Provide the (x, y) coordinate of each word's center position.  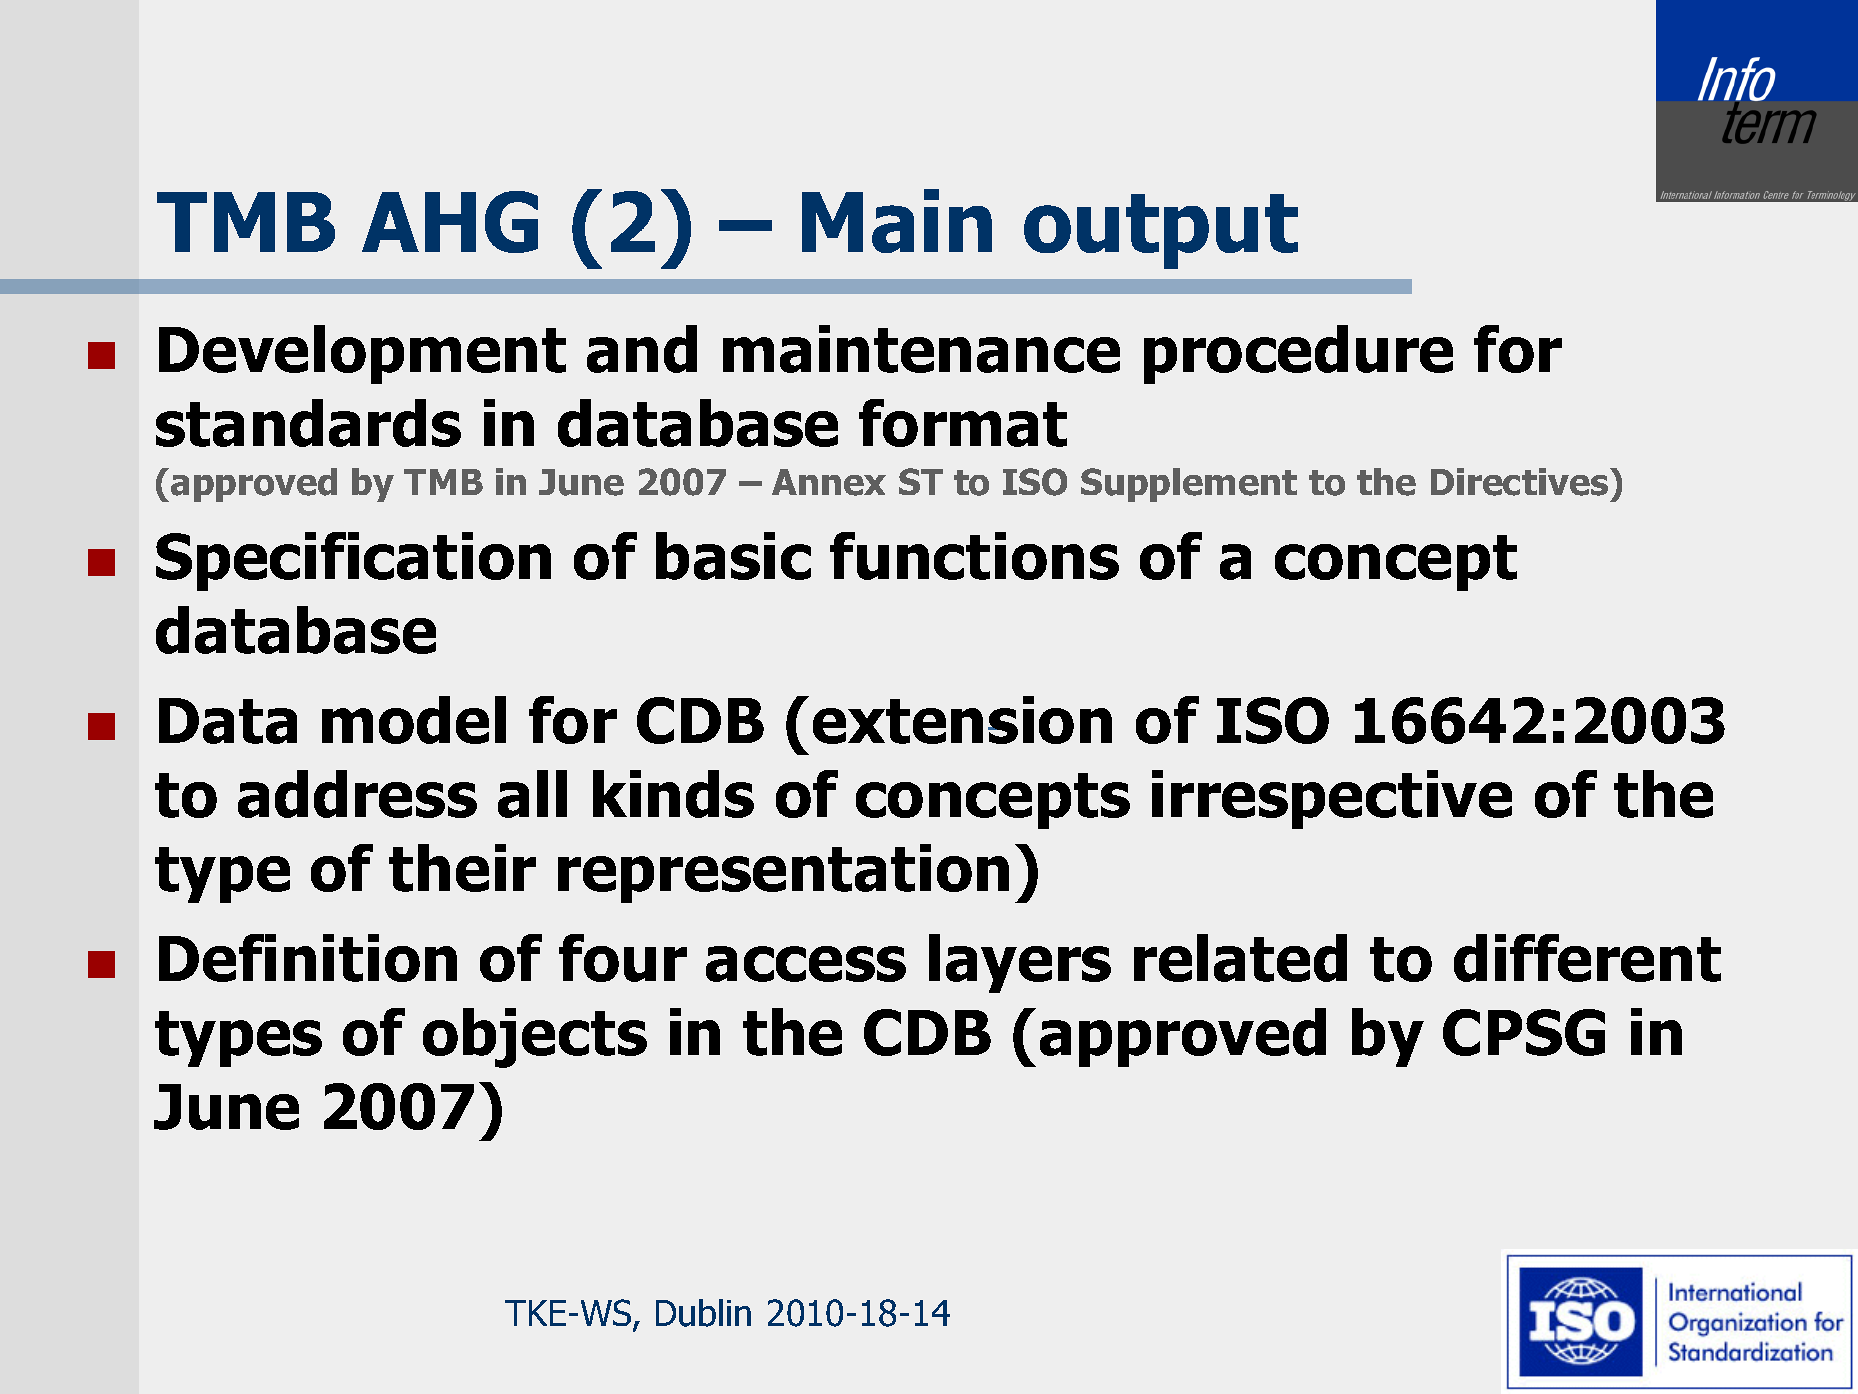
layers (1020, 963)
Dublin (703, 1313)
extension (962, 720)
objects (535, 1038)
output (1161, 231)
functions (974, 556)
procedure (1298, 354)
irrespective (1332, 799)
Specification (353, 561)
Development (362, 354)
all (532, 794)
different (1587, 958)
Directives (1521, 482)
